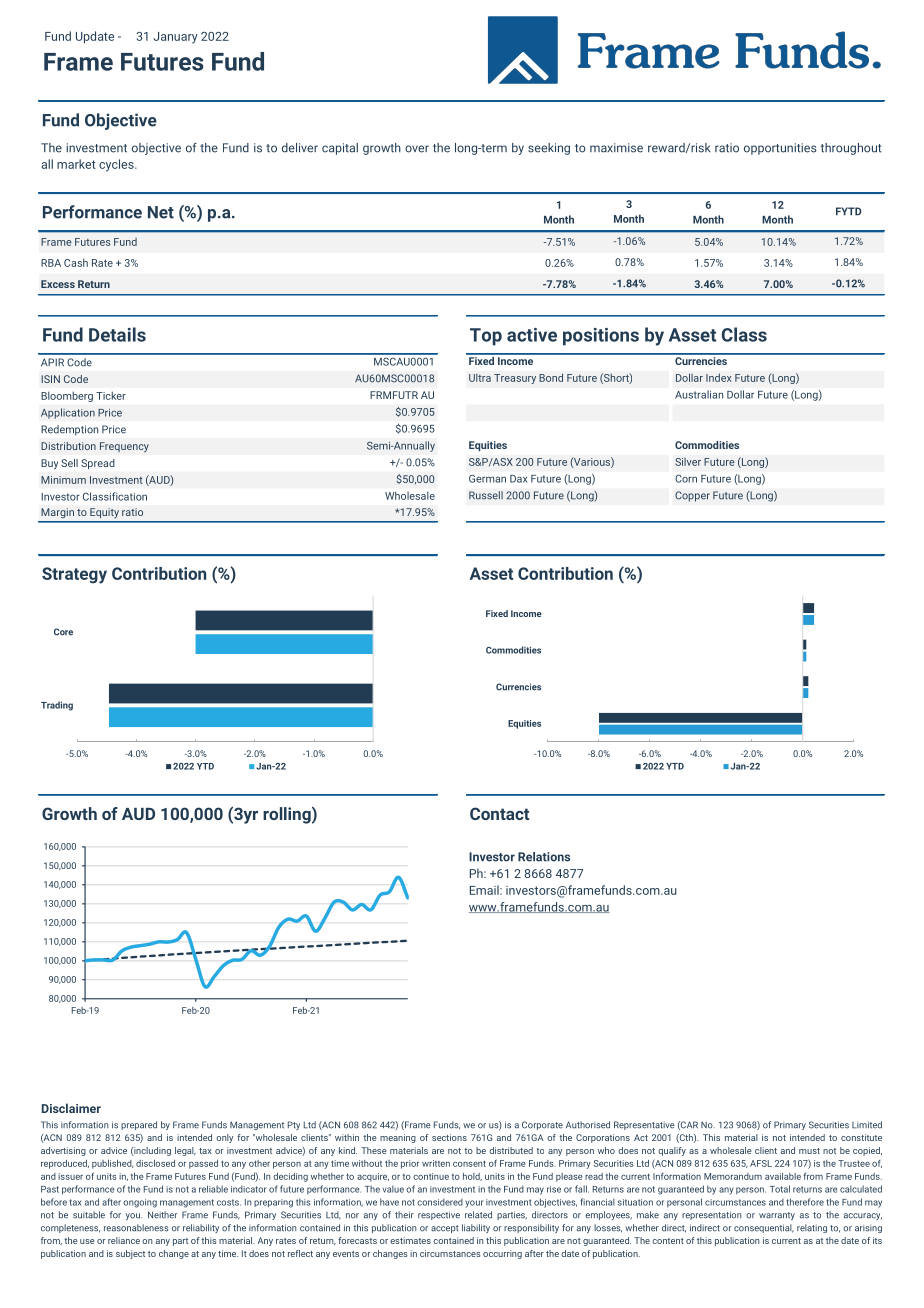 The height and width of the screenshot is (1308, 924). Describe the element at coordinates (780, 149) in the screenshot. I see `opportunities` at that location.
